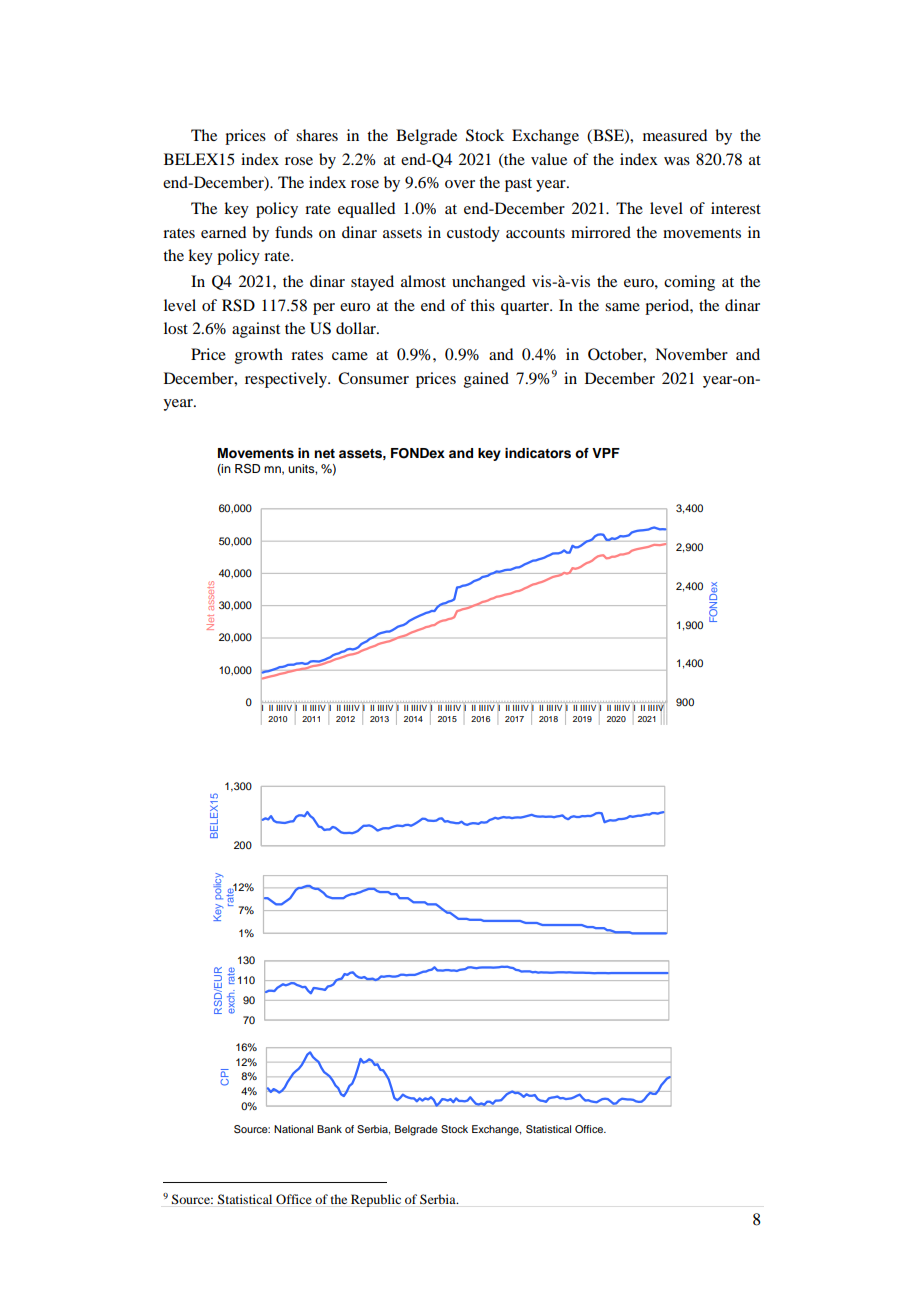 This screenshot has height=1307, width=924. Describe the element at coordinates (460, 184) in the screenshot. I see `over` at that location.
